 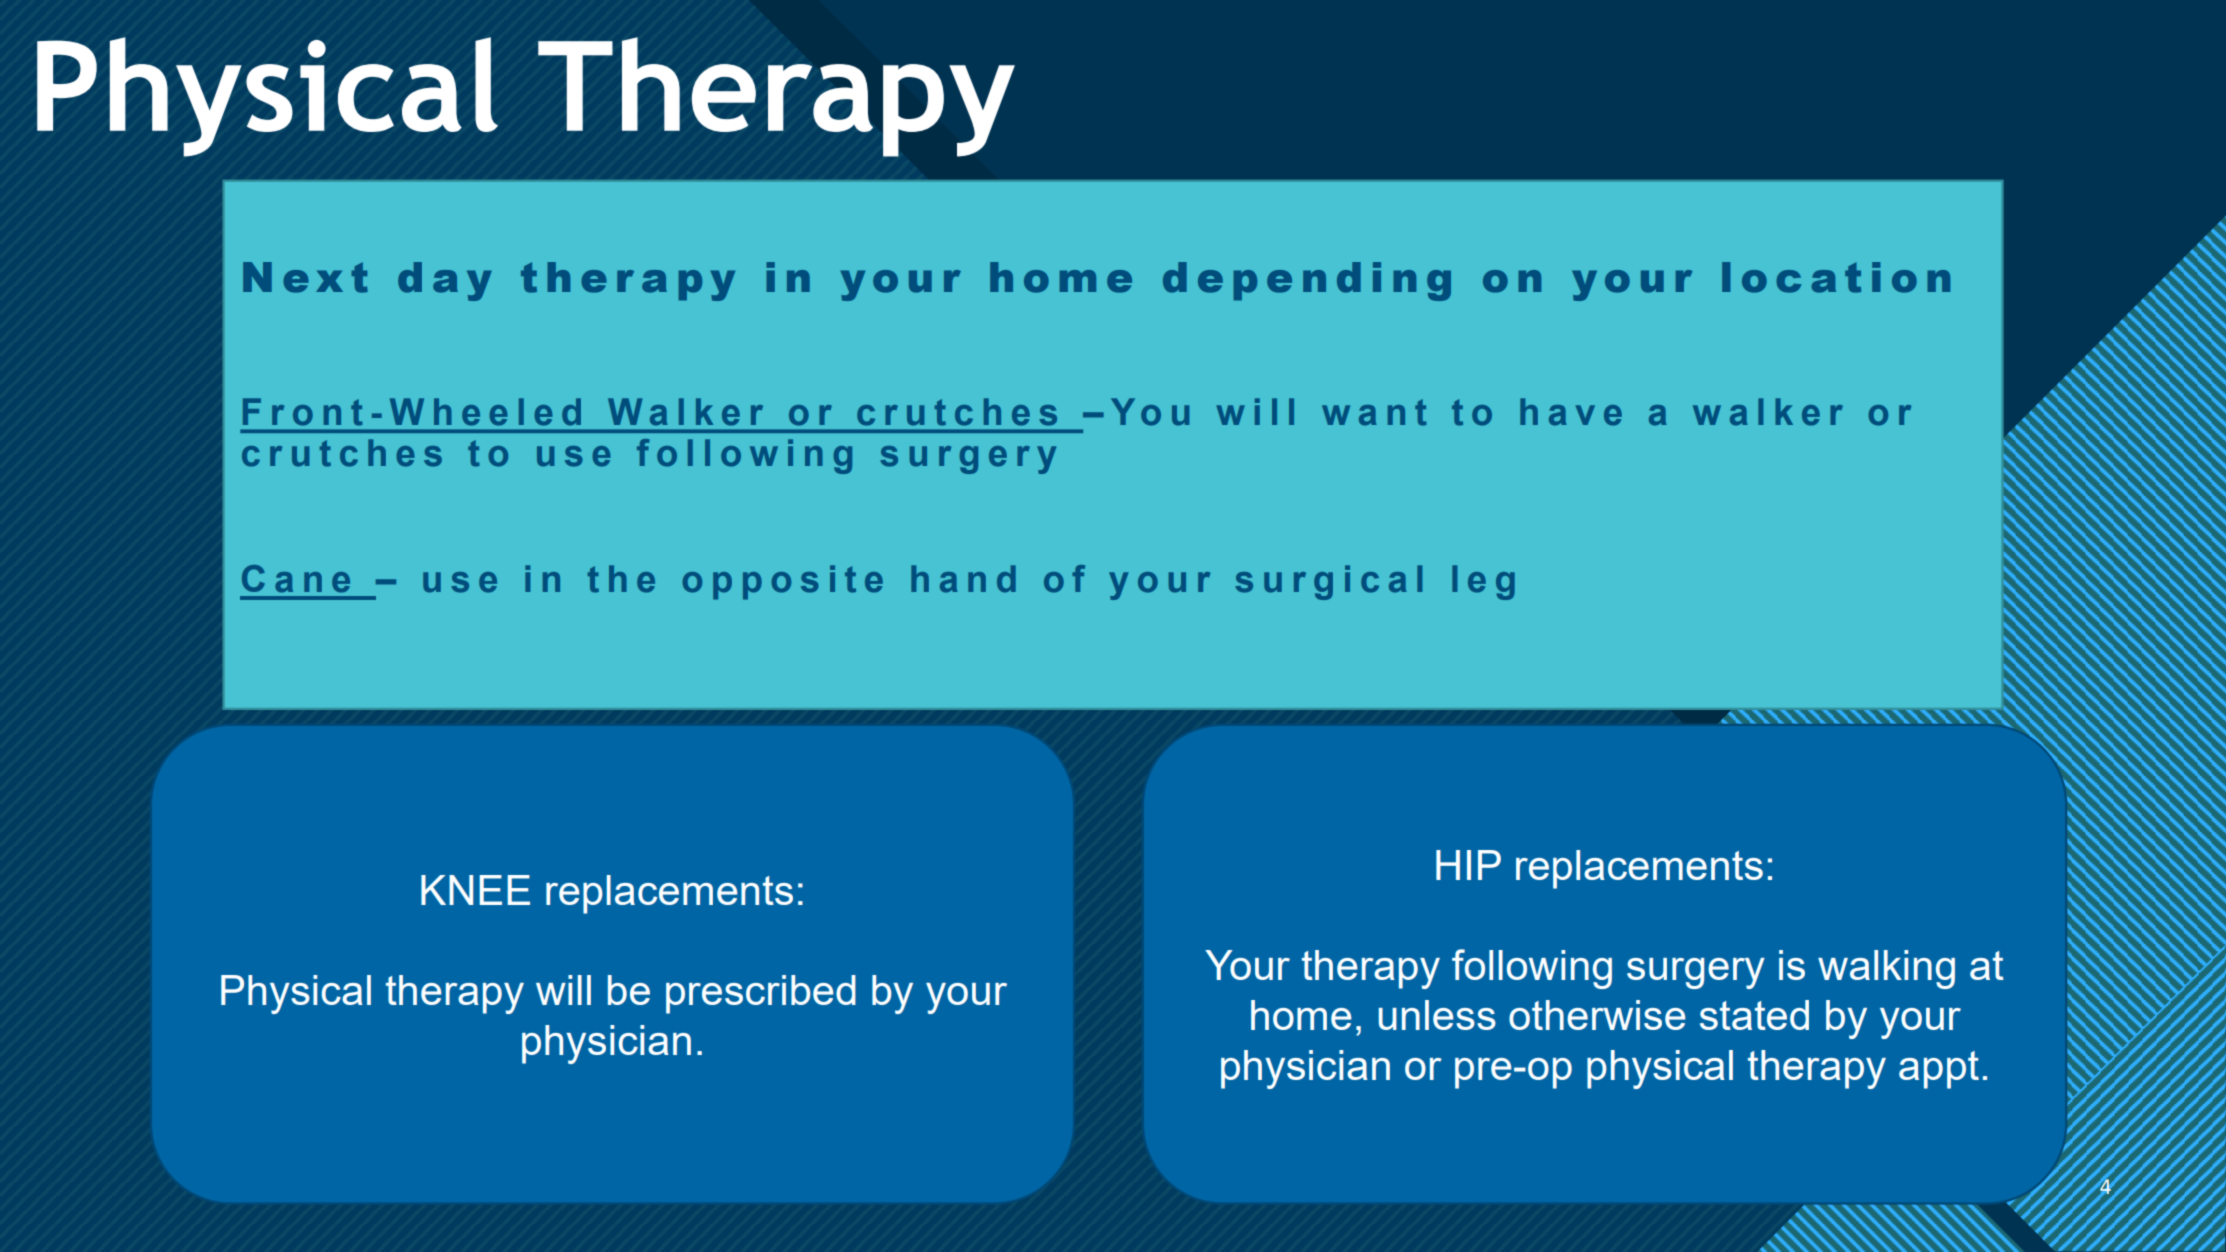 I want to click on day, so click(x=445, y=281).
